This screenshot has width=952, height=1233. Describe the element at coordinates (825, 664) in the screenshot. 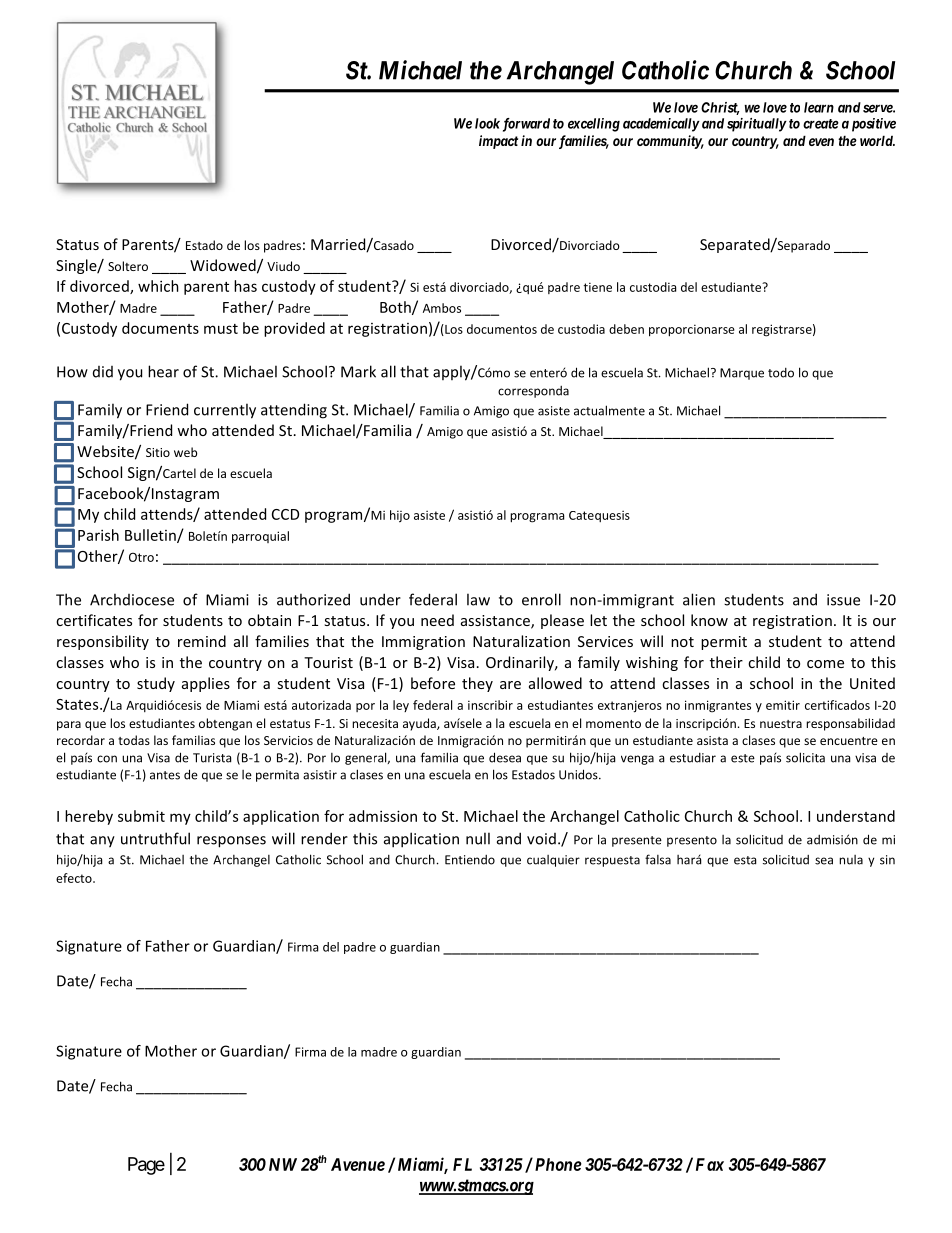

I see `come` at that location.
